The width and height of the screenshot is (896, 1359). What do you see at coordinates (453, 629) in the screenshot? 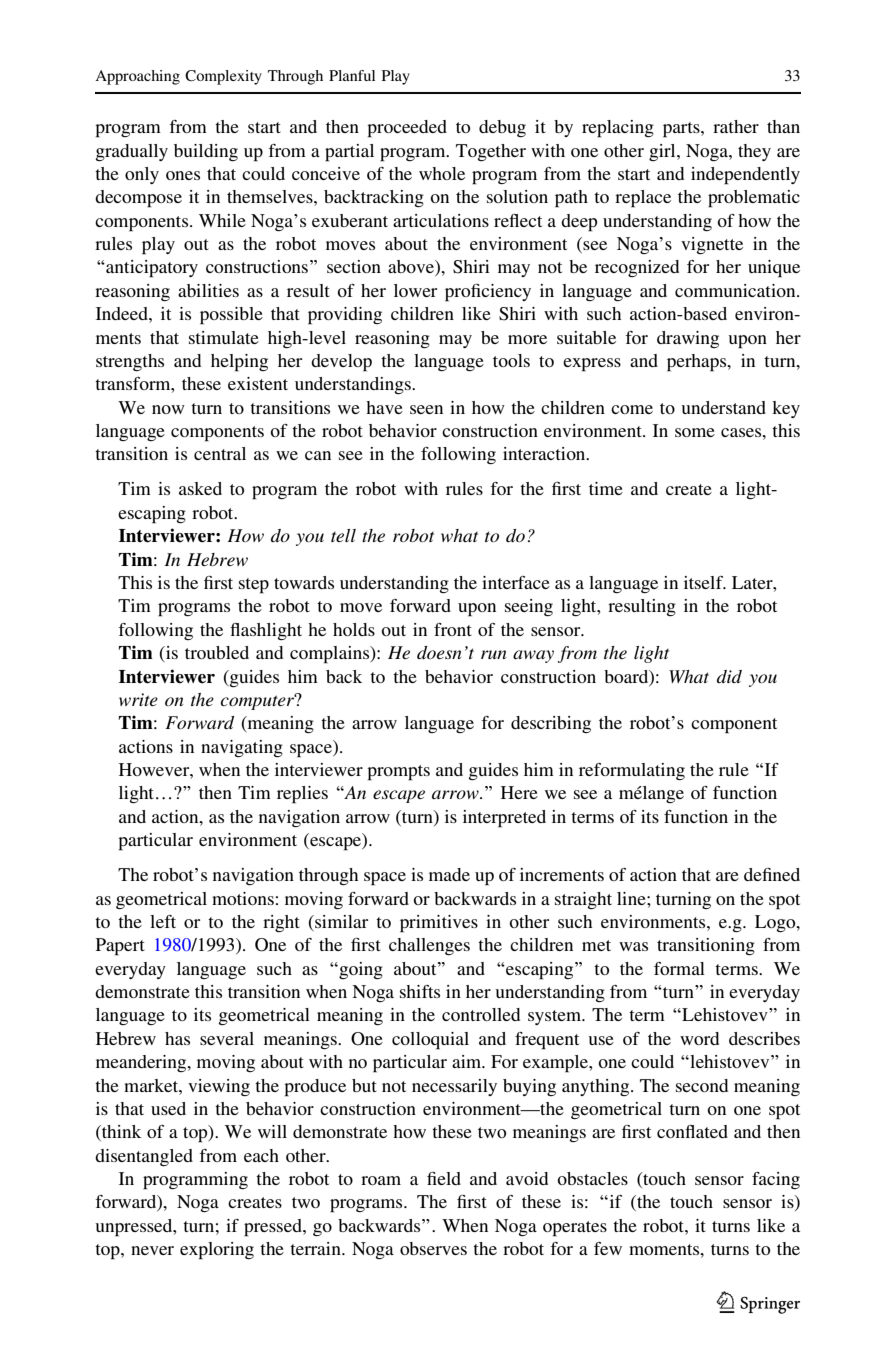
I see `front` at bounding box center [453, 629].
